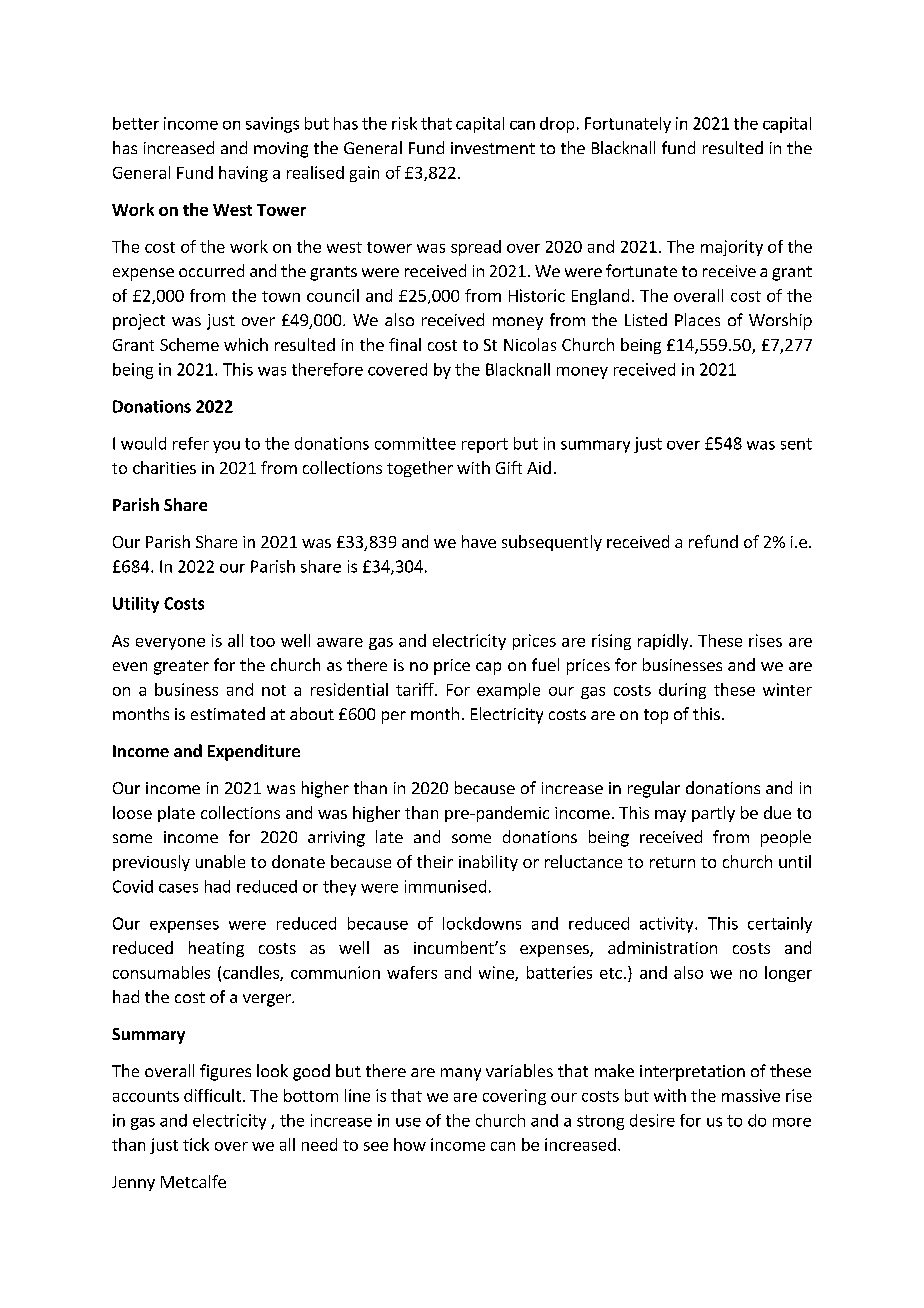 The image size is (924, 1308). What do you see at coordinates (243, 174) in the screenshot?
I see `having` at bounding box center [243, 174].
